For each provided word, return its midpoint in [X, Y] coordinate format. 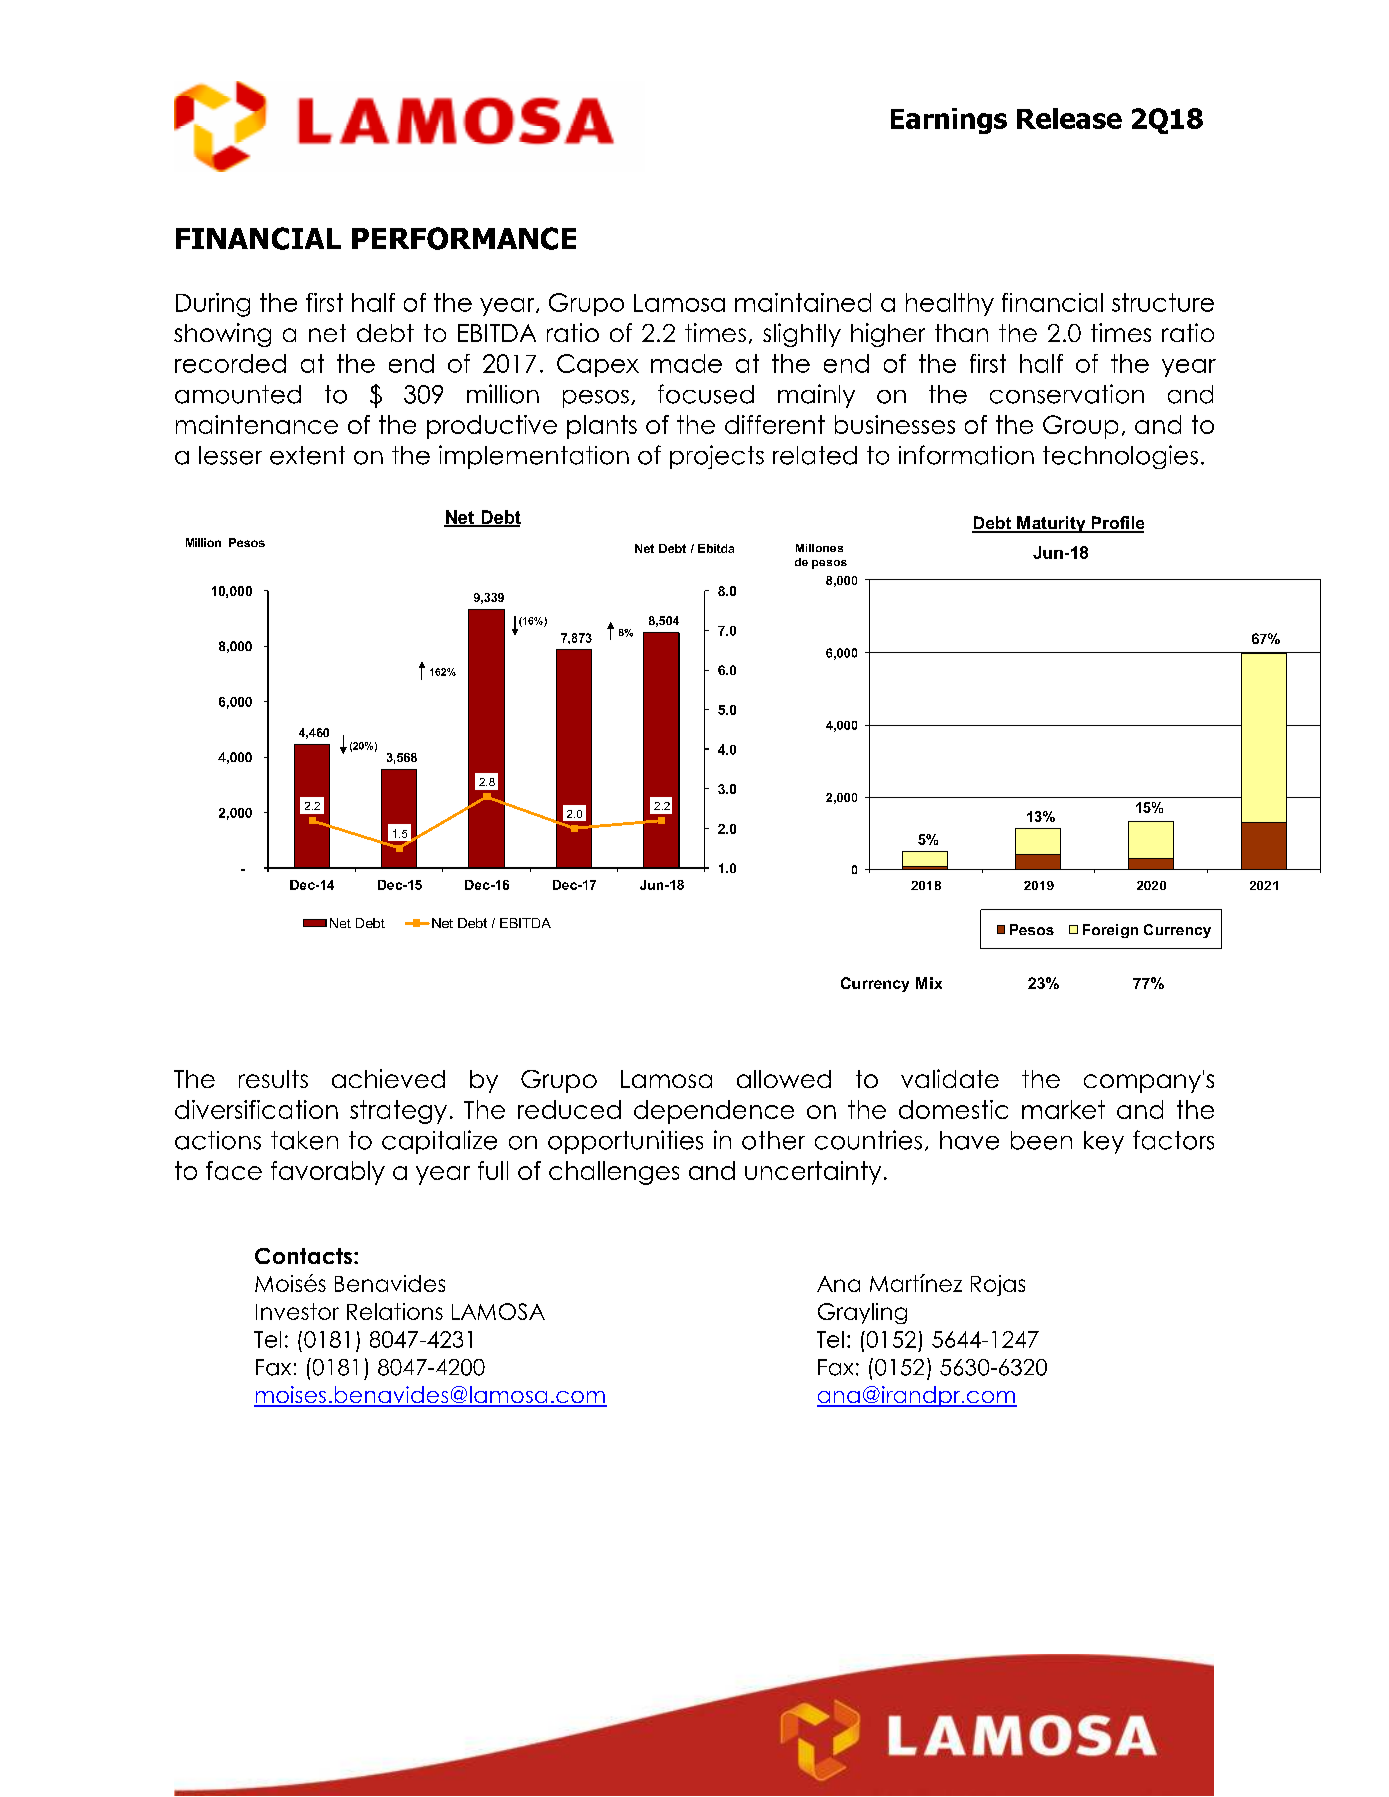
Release [1069, 118]
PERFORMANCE [464, 238]
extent [307, 455]
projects [717, 457]
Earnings [949, 121]
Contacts [303, 1256]
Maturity [1051, 524]
